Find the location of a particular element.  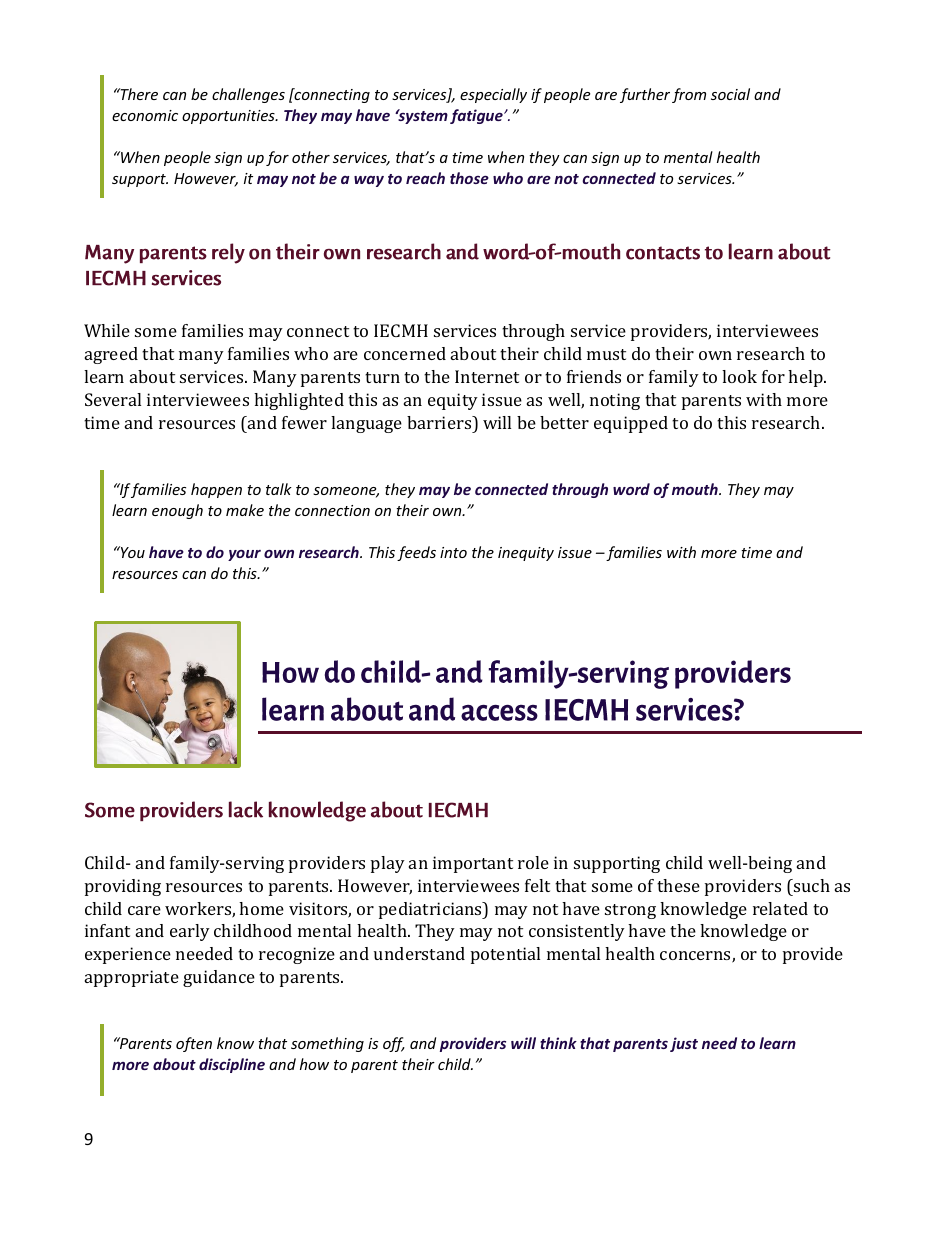

happen is located at coordinates (216, 490).
